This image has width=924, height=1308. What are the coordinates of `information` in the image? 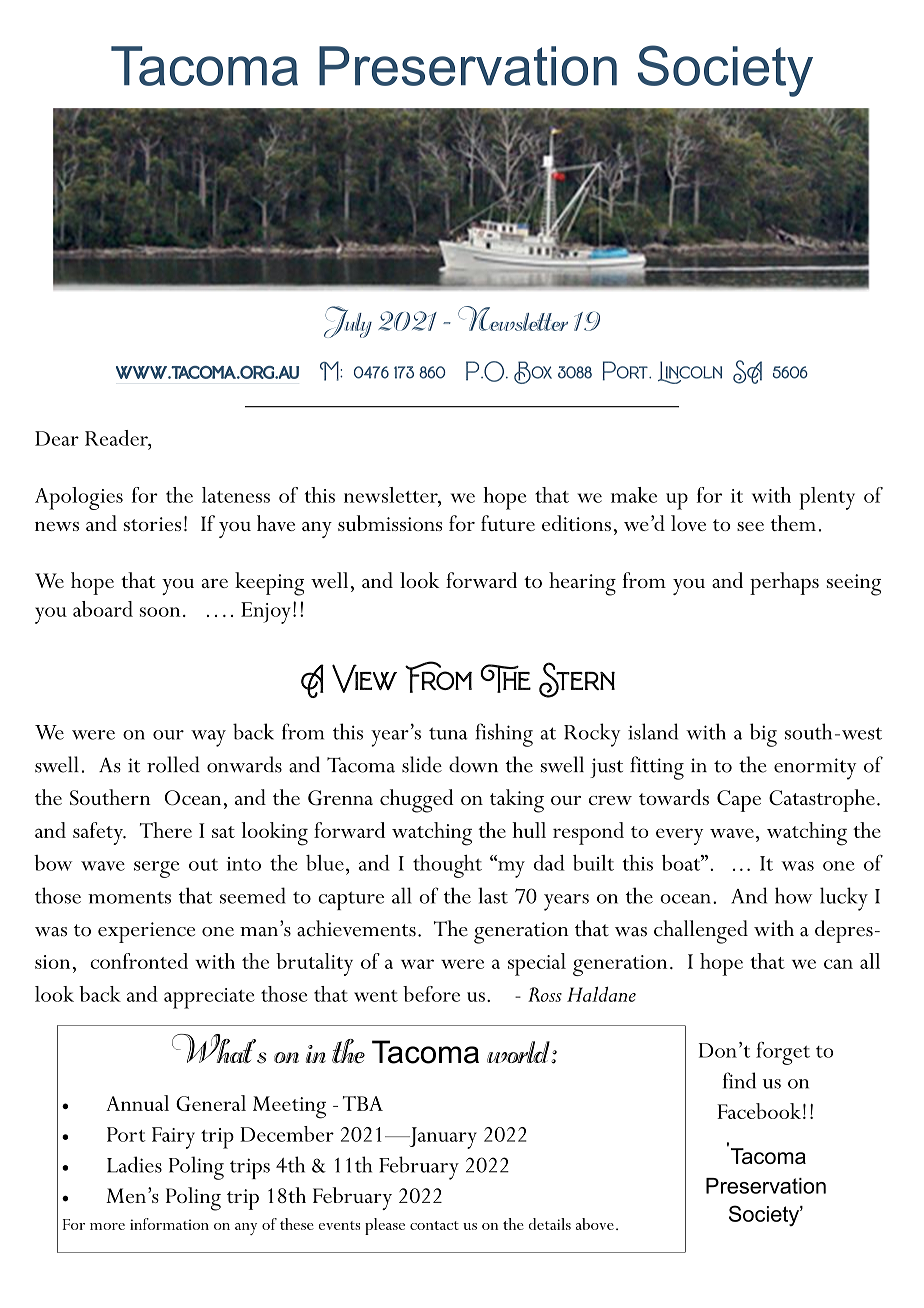 It's located at (169, 1224).
